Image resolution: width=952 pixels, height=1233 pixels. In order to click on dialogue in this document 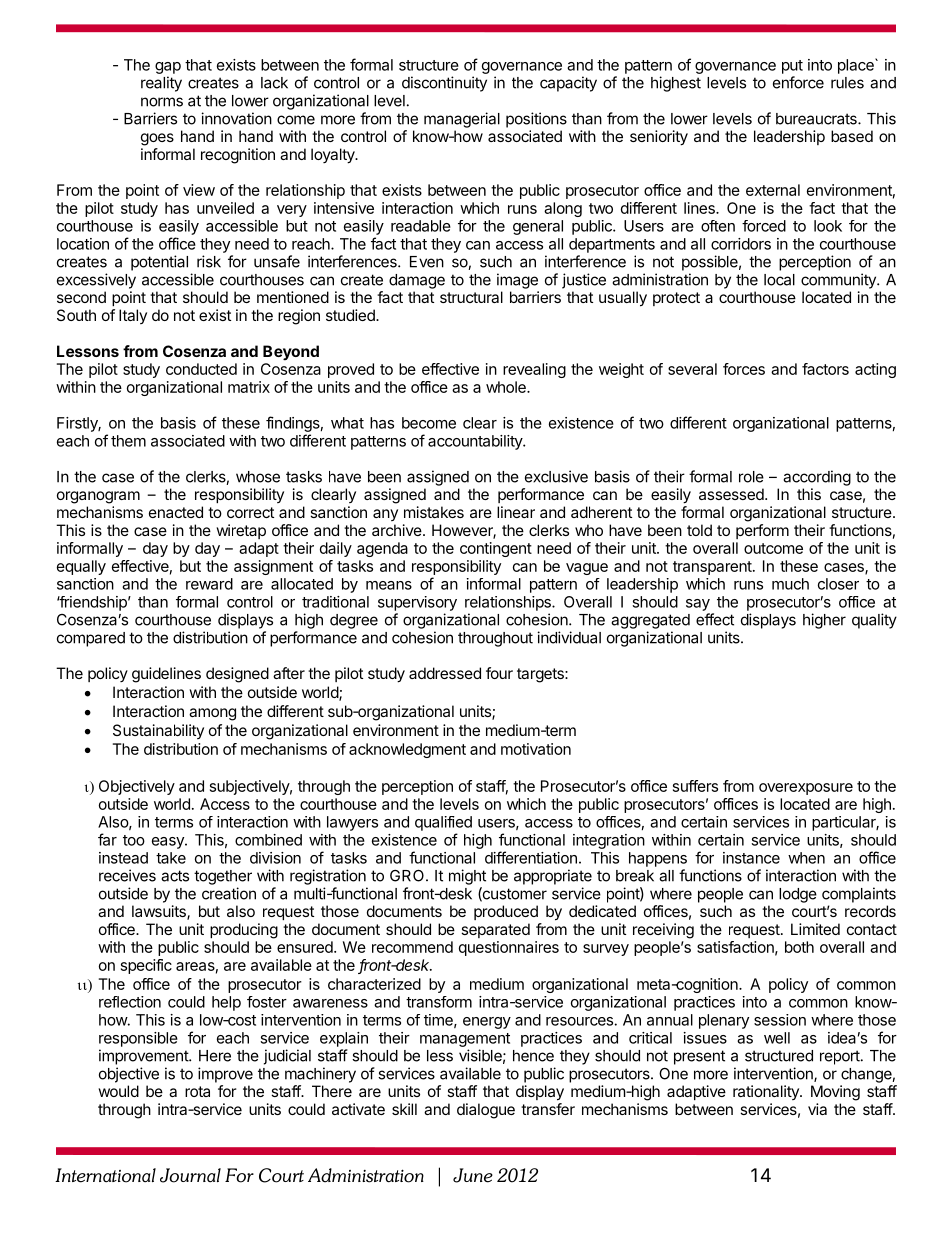, I will do `click(486, 1111)`.
